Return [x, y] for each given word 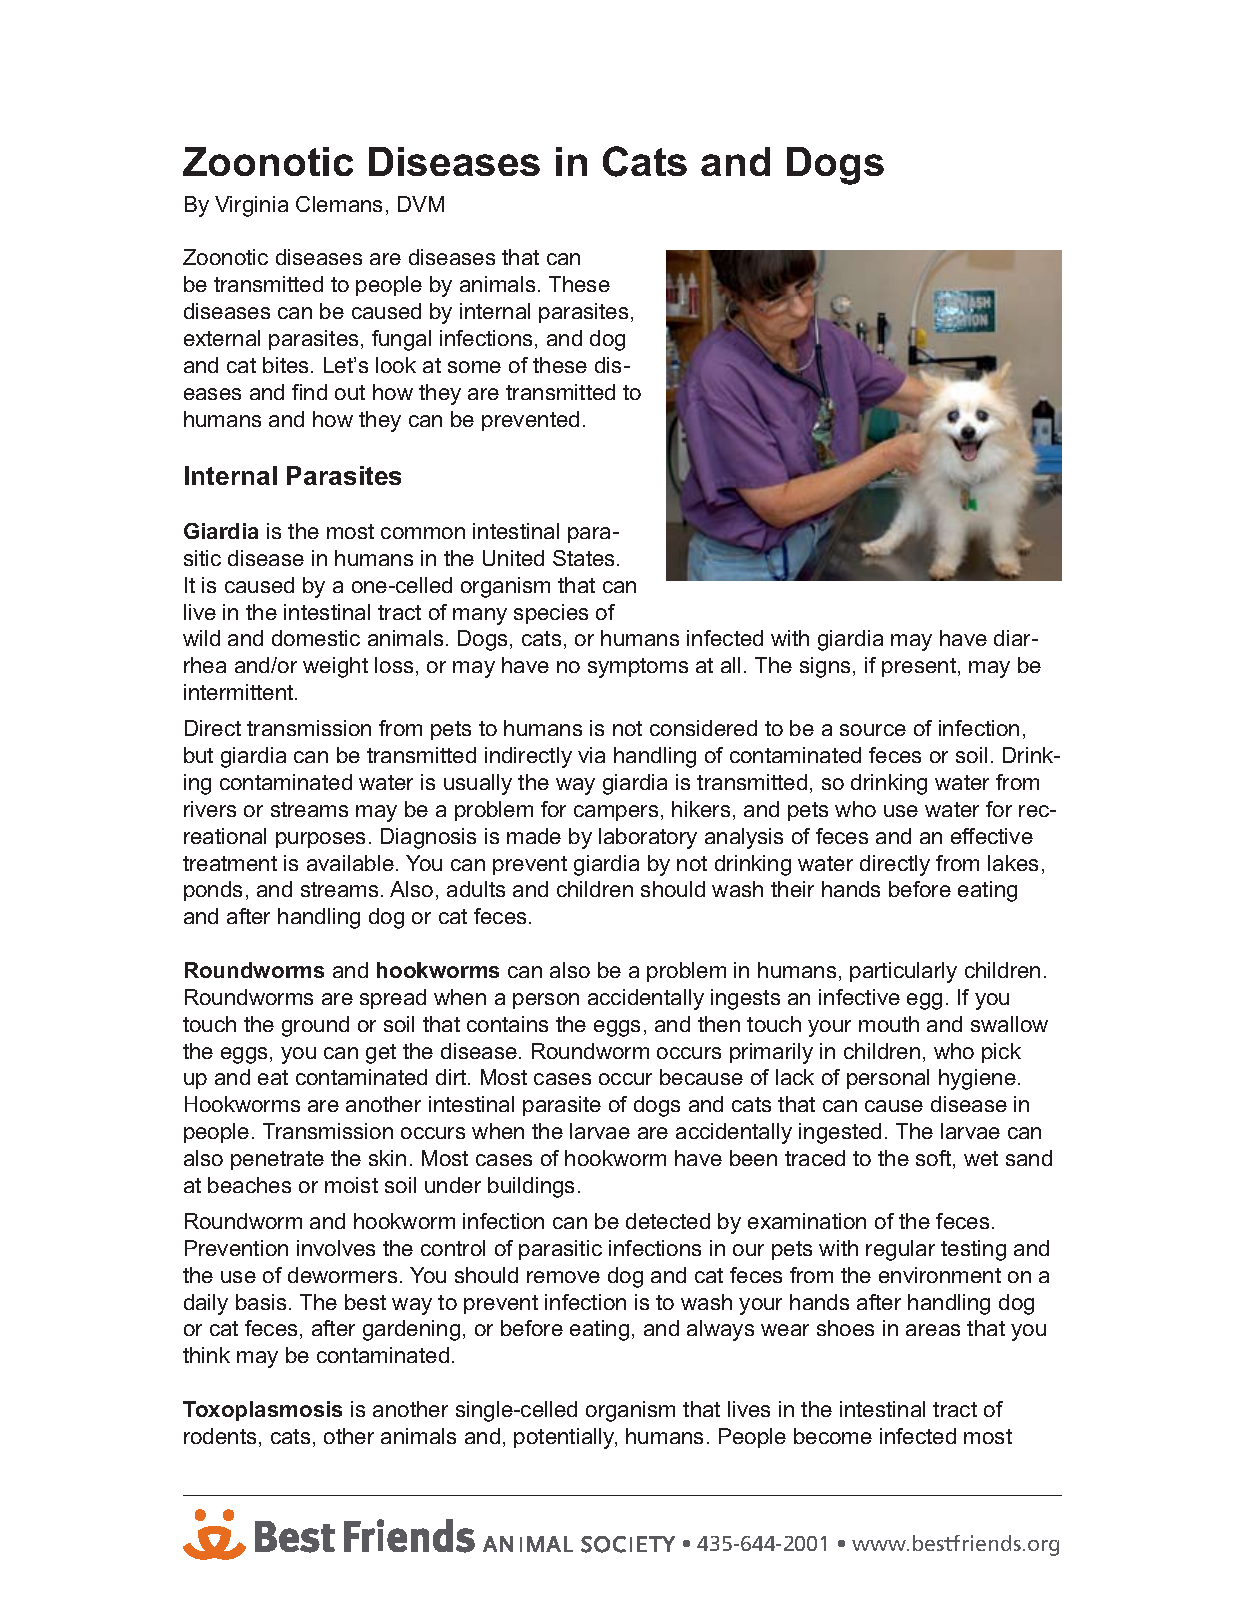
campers [616, 813]
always [720, 1330]
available [350, 863]
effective [992, 836]
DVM [421, 204]
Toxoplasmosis [262, 1411]
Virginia [251, 206]
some [474, 367]
